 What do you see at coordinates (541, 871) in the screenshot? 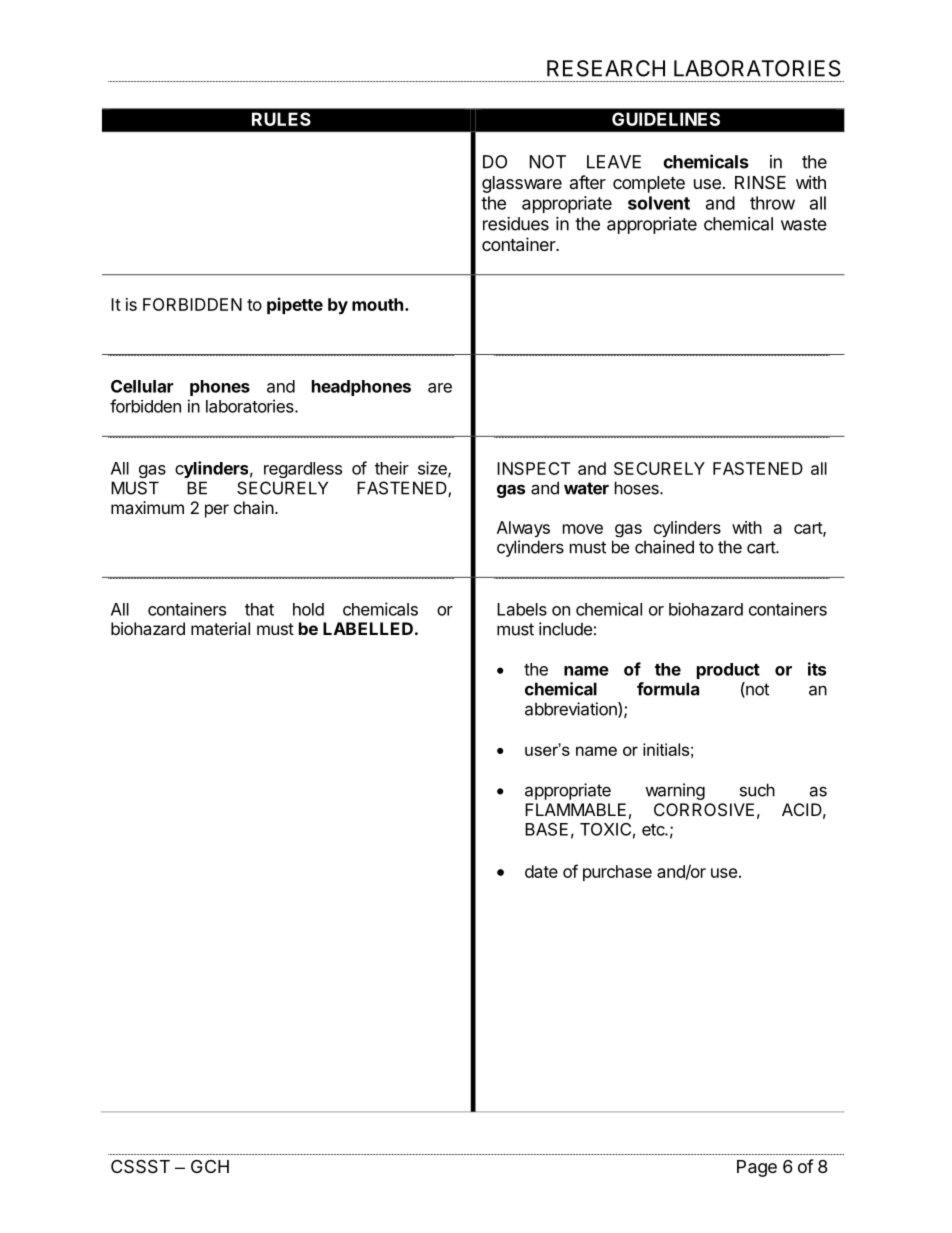
I see `date` at bounding box center [541, 871].
